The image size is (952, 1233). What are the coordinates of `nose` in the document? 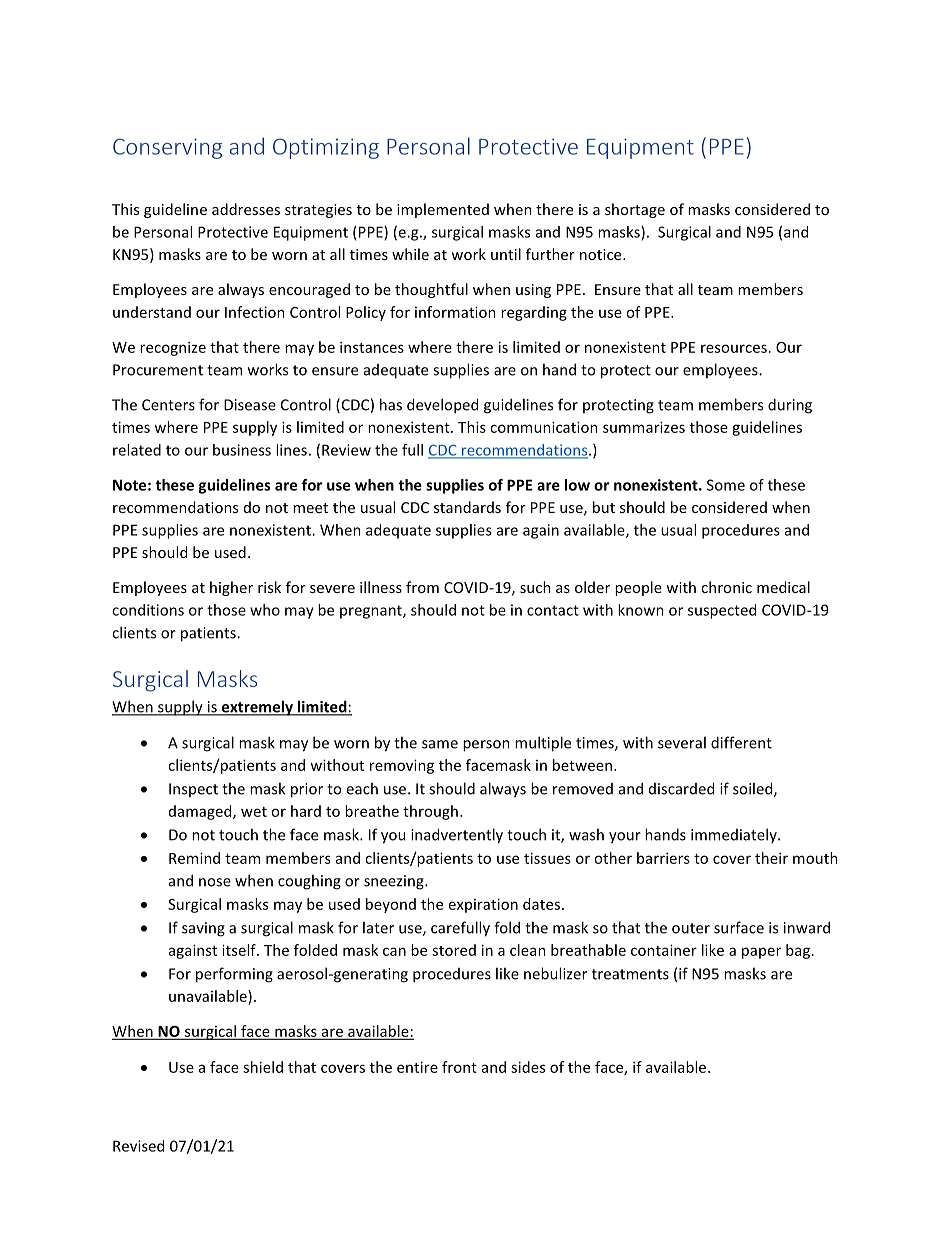 It's located at (215, 882).
